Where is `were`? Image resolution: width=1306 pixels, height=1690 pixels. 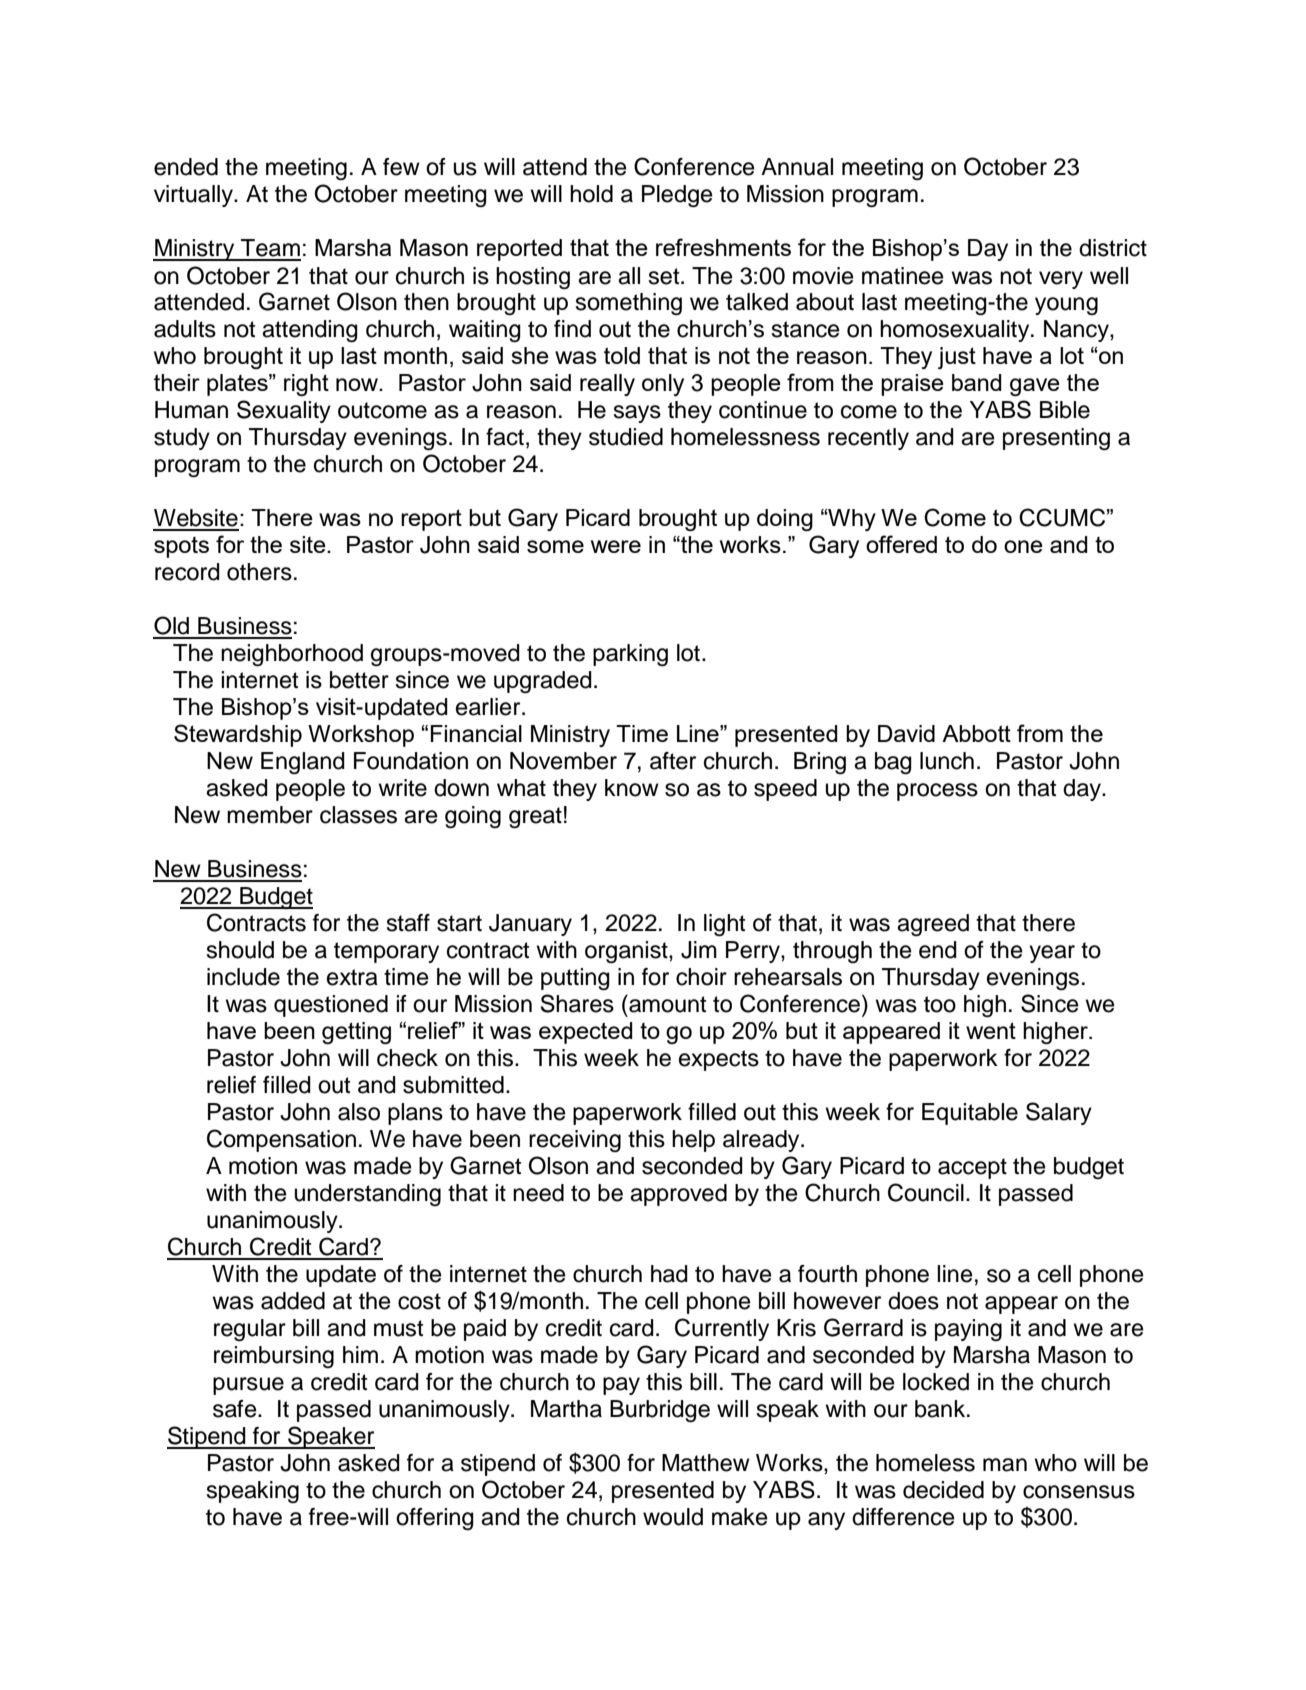 were is located at coordinates (616, 546).
